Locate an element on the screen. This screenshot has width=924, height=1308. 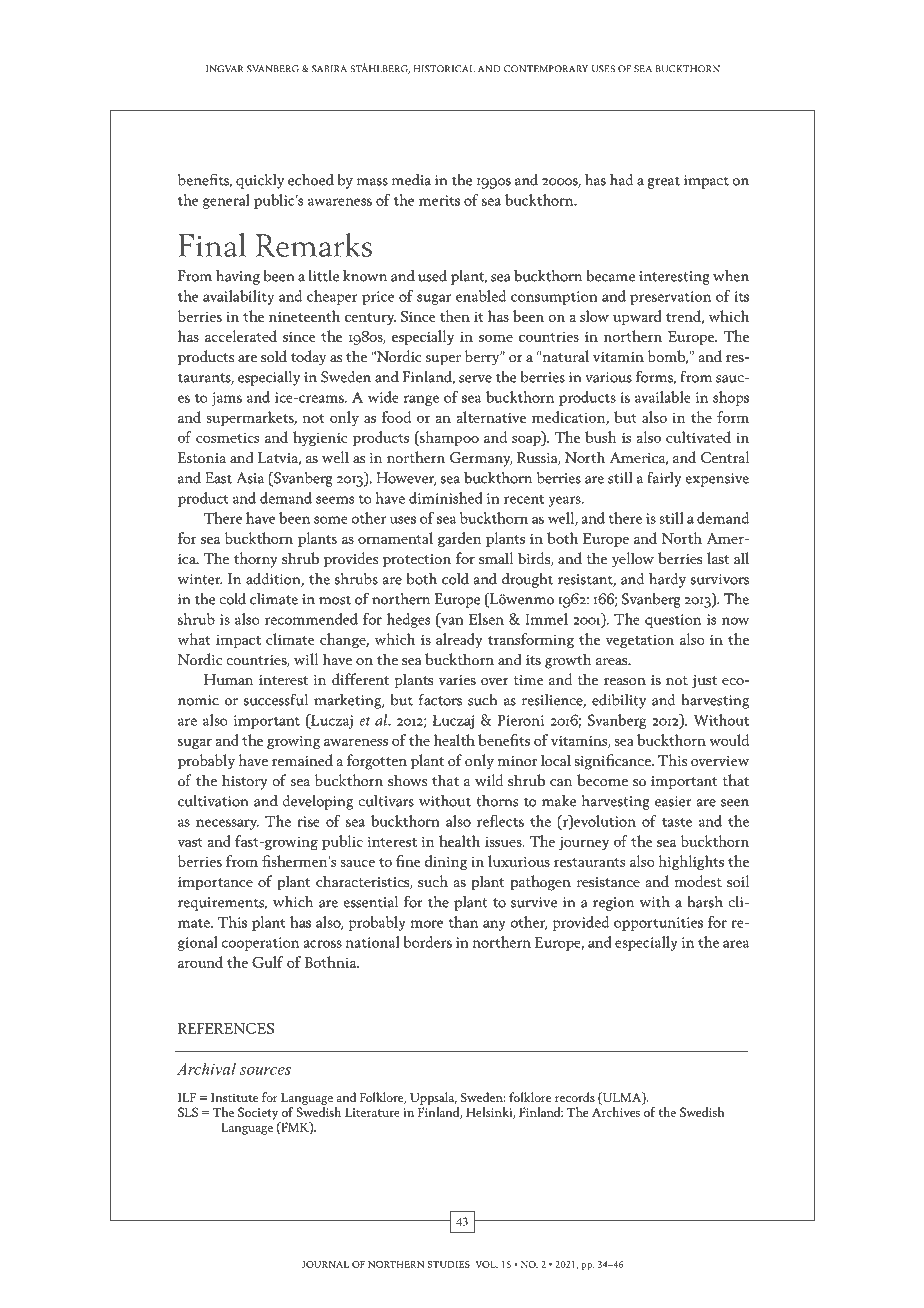
great is located at coordinates (663, 182).
